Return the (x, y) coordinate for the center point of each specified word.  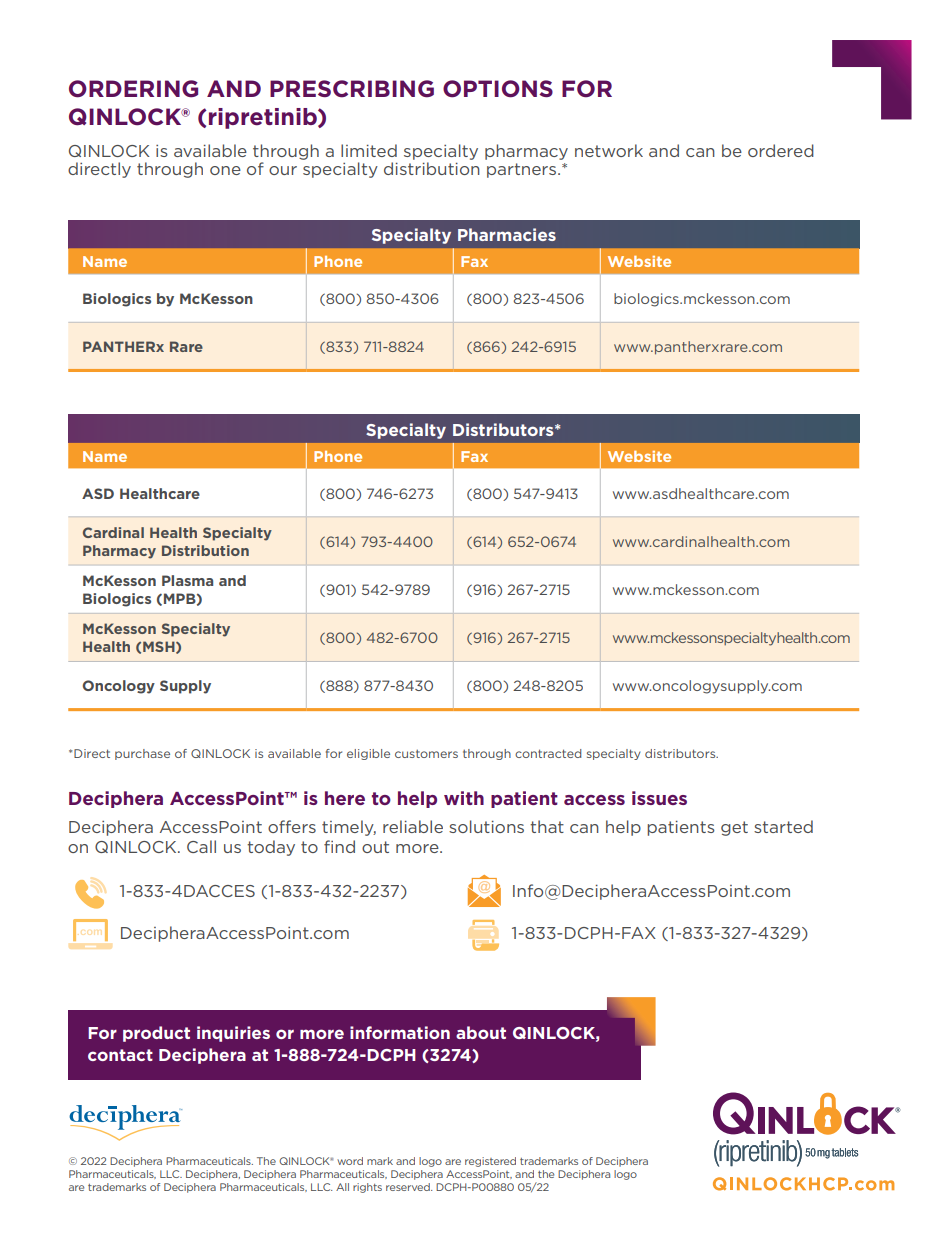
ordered (781, 150)
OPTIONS (498, 89)
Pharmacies (507, 234)
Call (201, 846)
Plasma (187, 580)
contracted (548, 753)
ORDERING (133, 89)
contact (120, 1055)
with (464, 798)
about (481, 1032)
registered (490, 1162)
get (734, 828)
